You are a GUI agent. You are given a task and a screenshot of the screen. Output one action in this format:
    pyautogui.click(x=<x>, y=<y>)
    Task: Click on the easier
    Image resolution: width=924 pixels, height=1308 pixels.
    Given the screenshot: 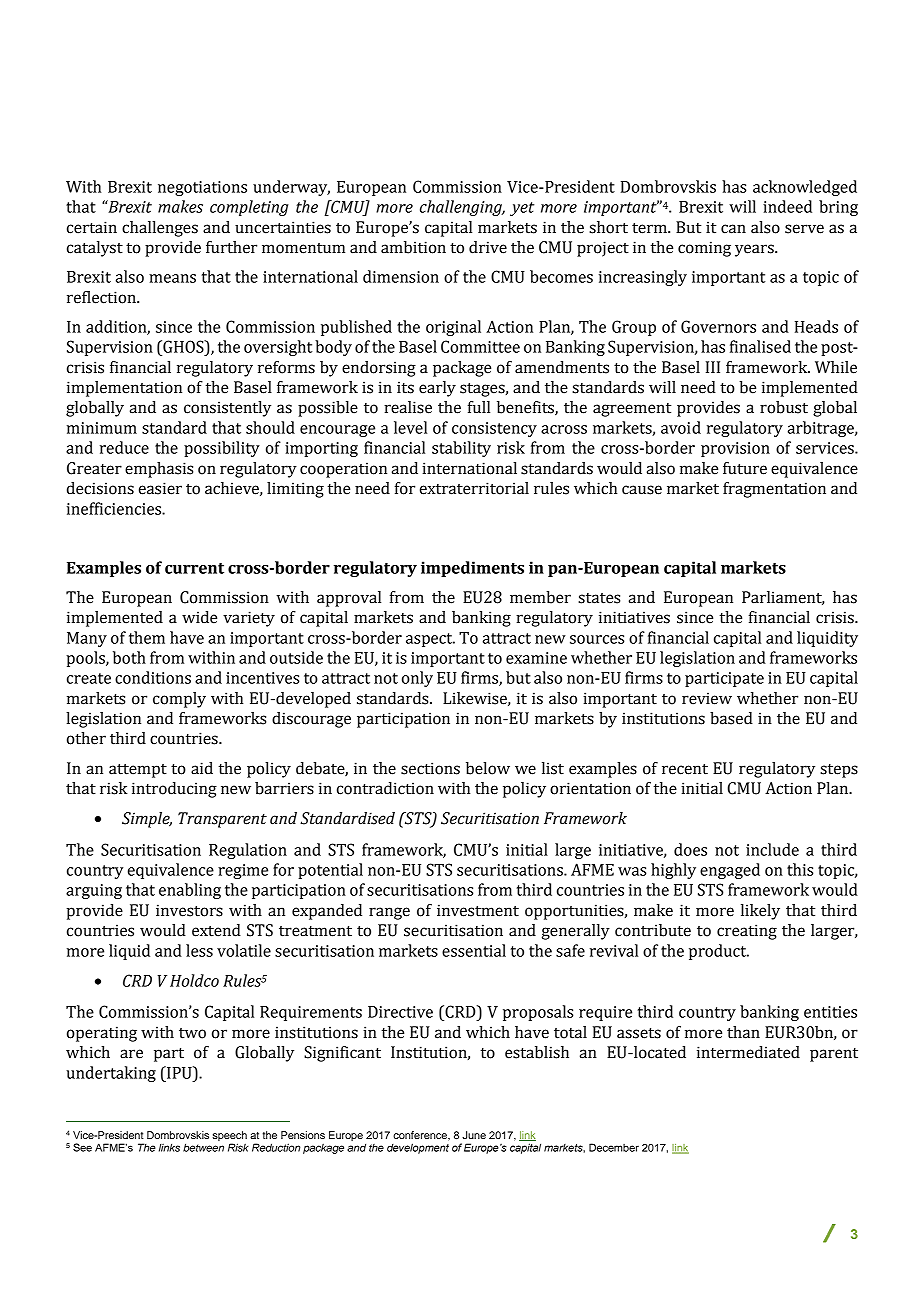 What is the action you would take?
    pyautogui.click(x=160, y=488)
